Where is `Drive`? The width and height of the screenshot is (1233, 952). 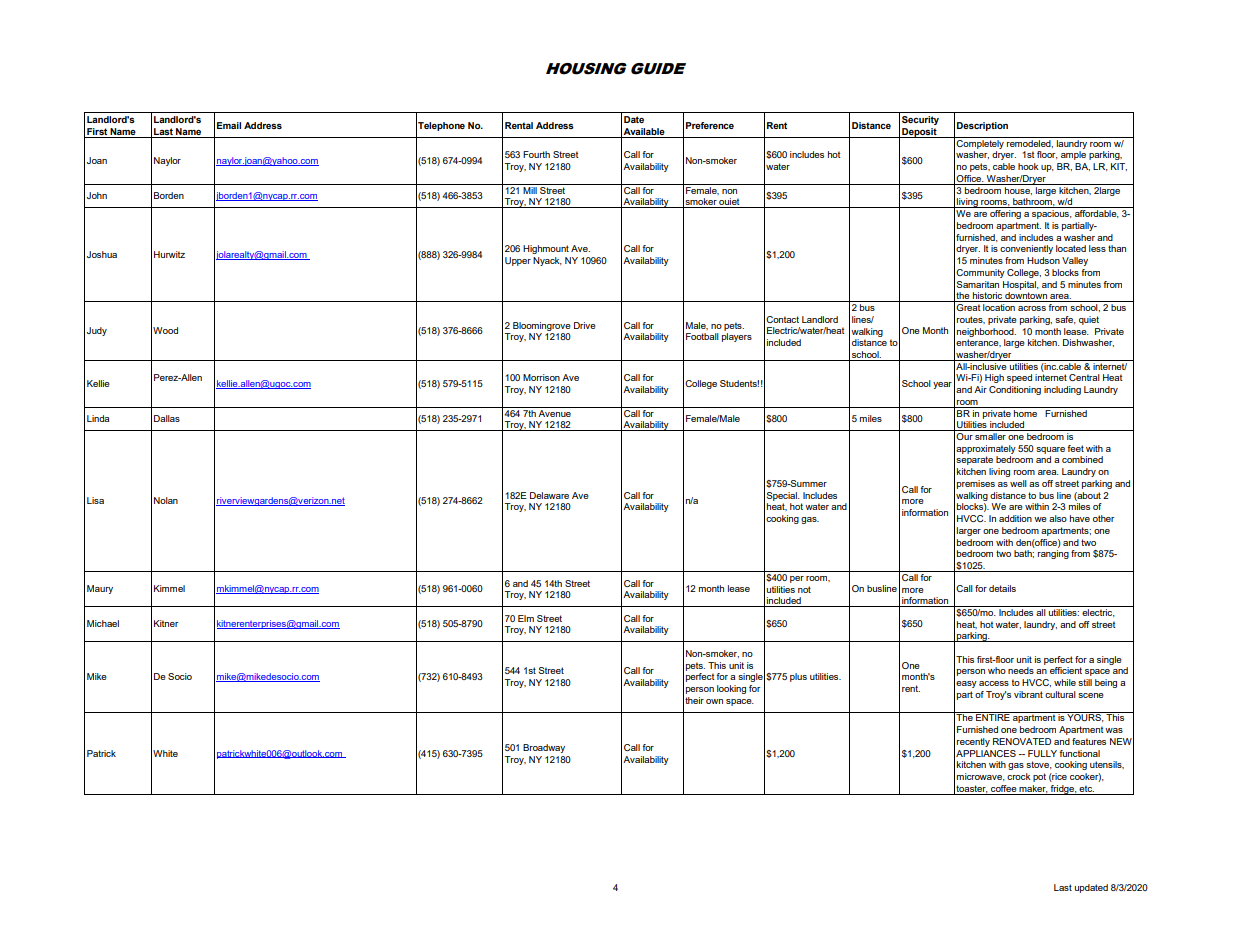
Drive is located at coordinates (585, 325).
